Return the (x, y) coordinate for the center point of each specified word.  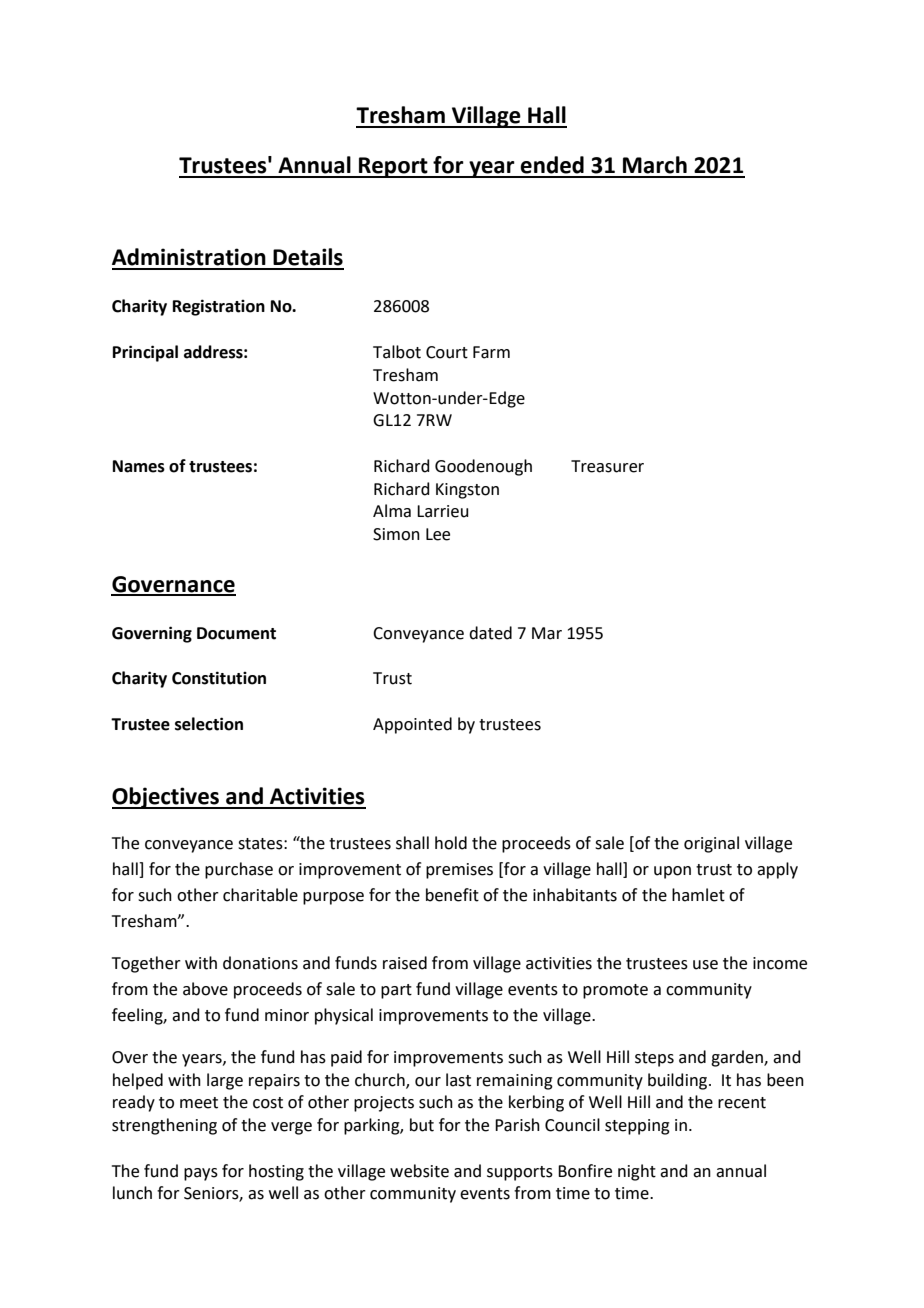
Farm (491, 352)
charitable (260, 895)
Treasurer (607, 466)
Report (393, 167)
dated (490, 633)
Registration (219, 307)
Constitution (219, 678)
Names (139, 466)
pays (201, 1174)
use (705, 965)
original (711, 844)
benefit (452, 895)
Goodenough (483, 467)
